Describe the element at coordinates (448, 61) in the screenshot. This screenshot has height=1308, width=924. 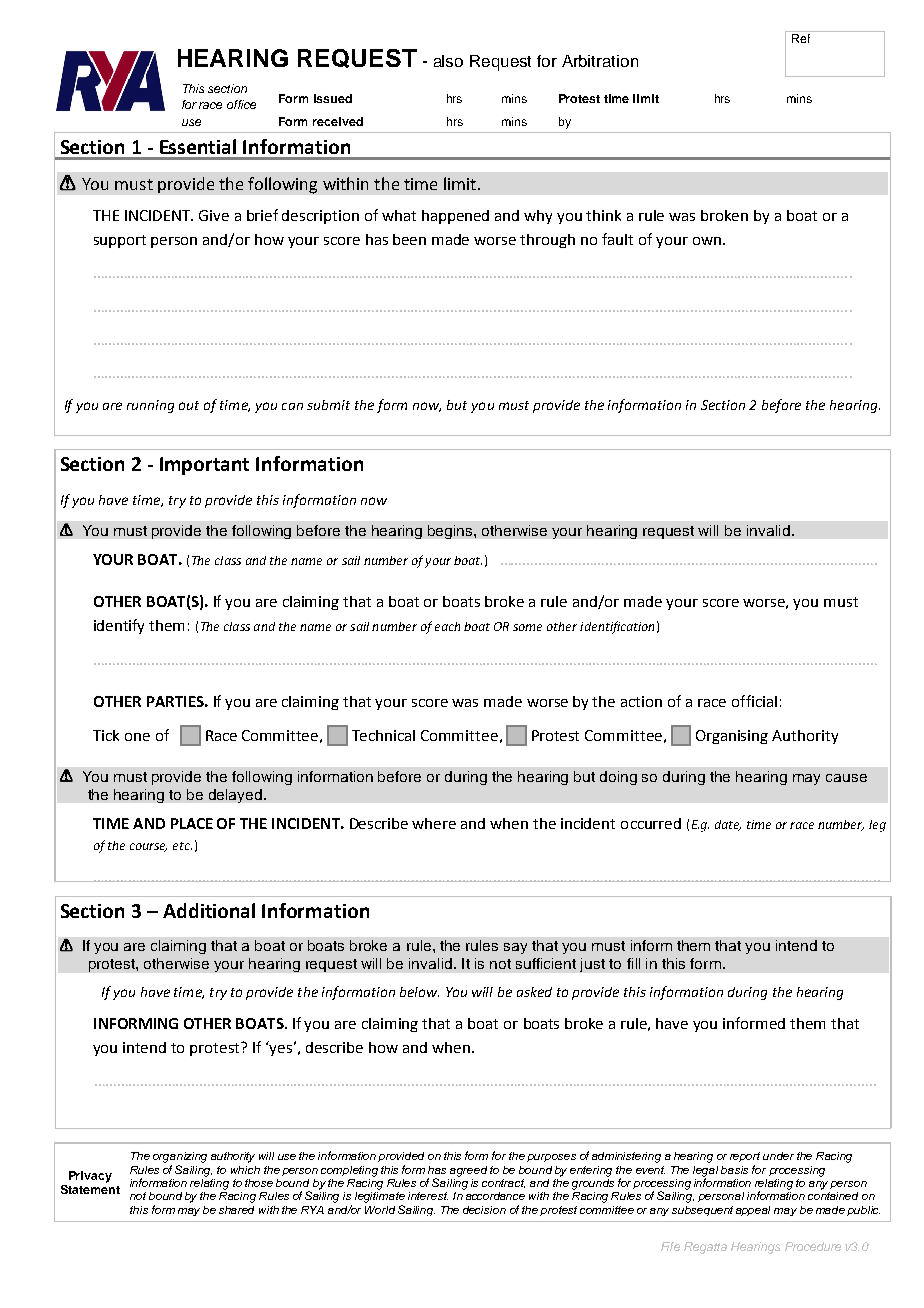
I see `also` at that location.
